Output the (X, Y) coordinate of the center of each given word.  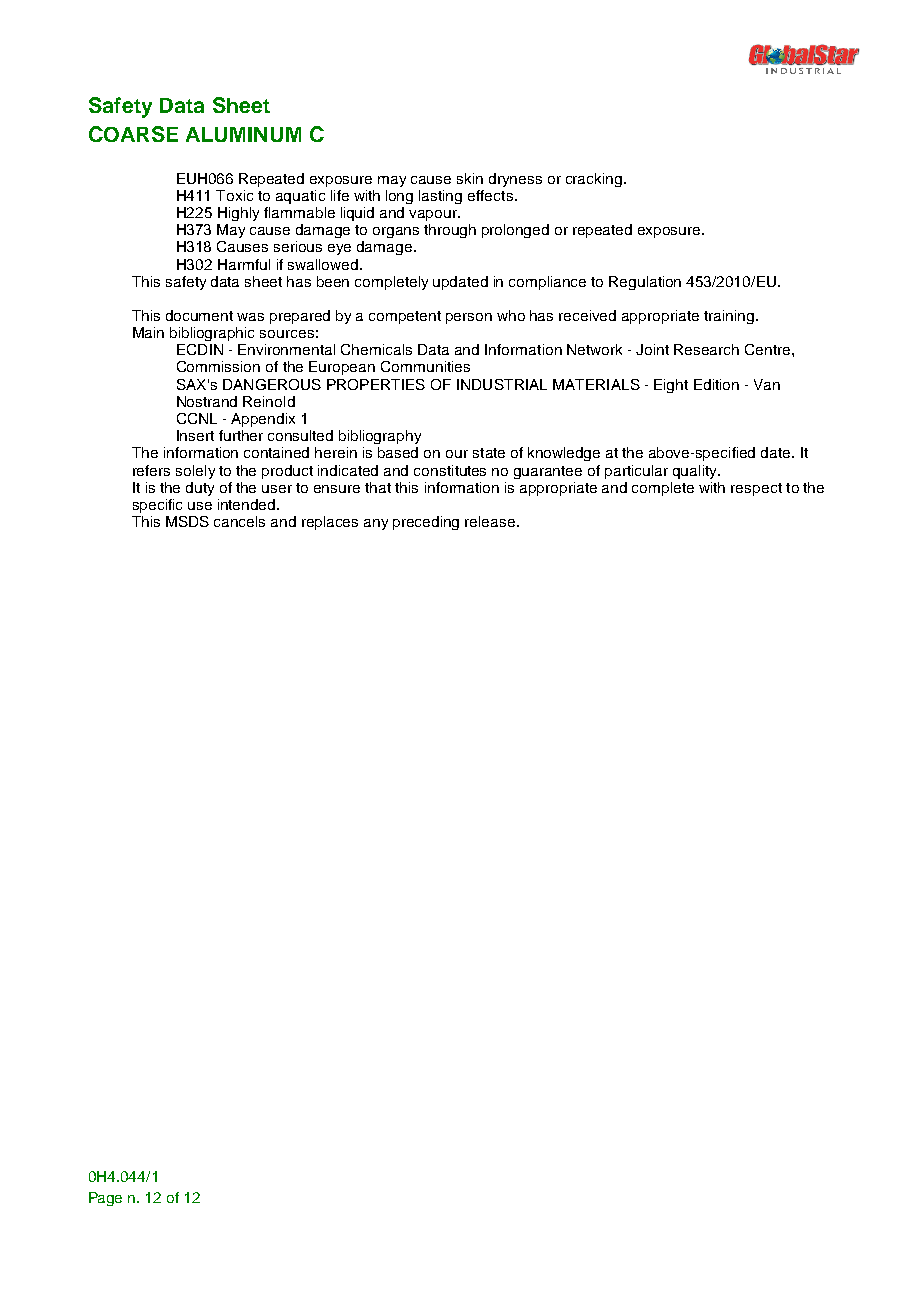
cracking (595, 180)
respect (756, 489)
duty (200, 489)
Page (105, 1199)
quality (696, 472)
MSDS (187, 521)
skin (470, 178)
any (376, 524)
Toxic (234, 195)
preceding (426, 523)
